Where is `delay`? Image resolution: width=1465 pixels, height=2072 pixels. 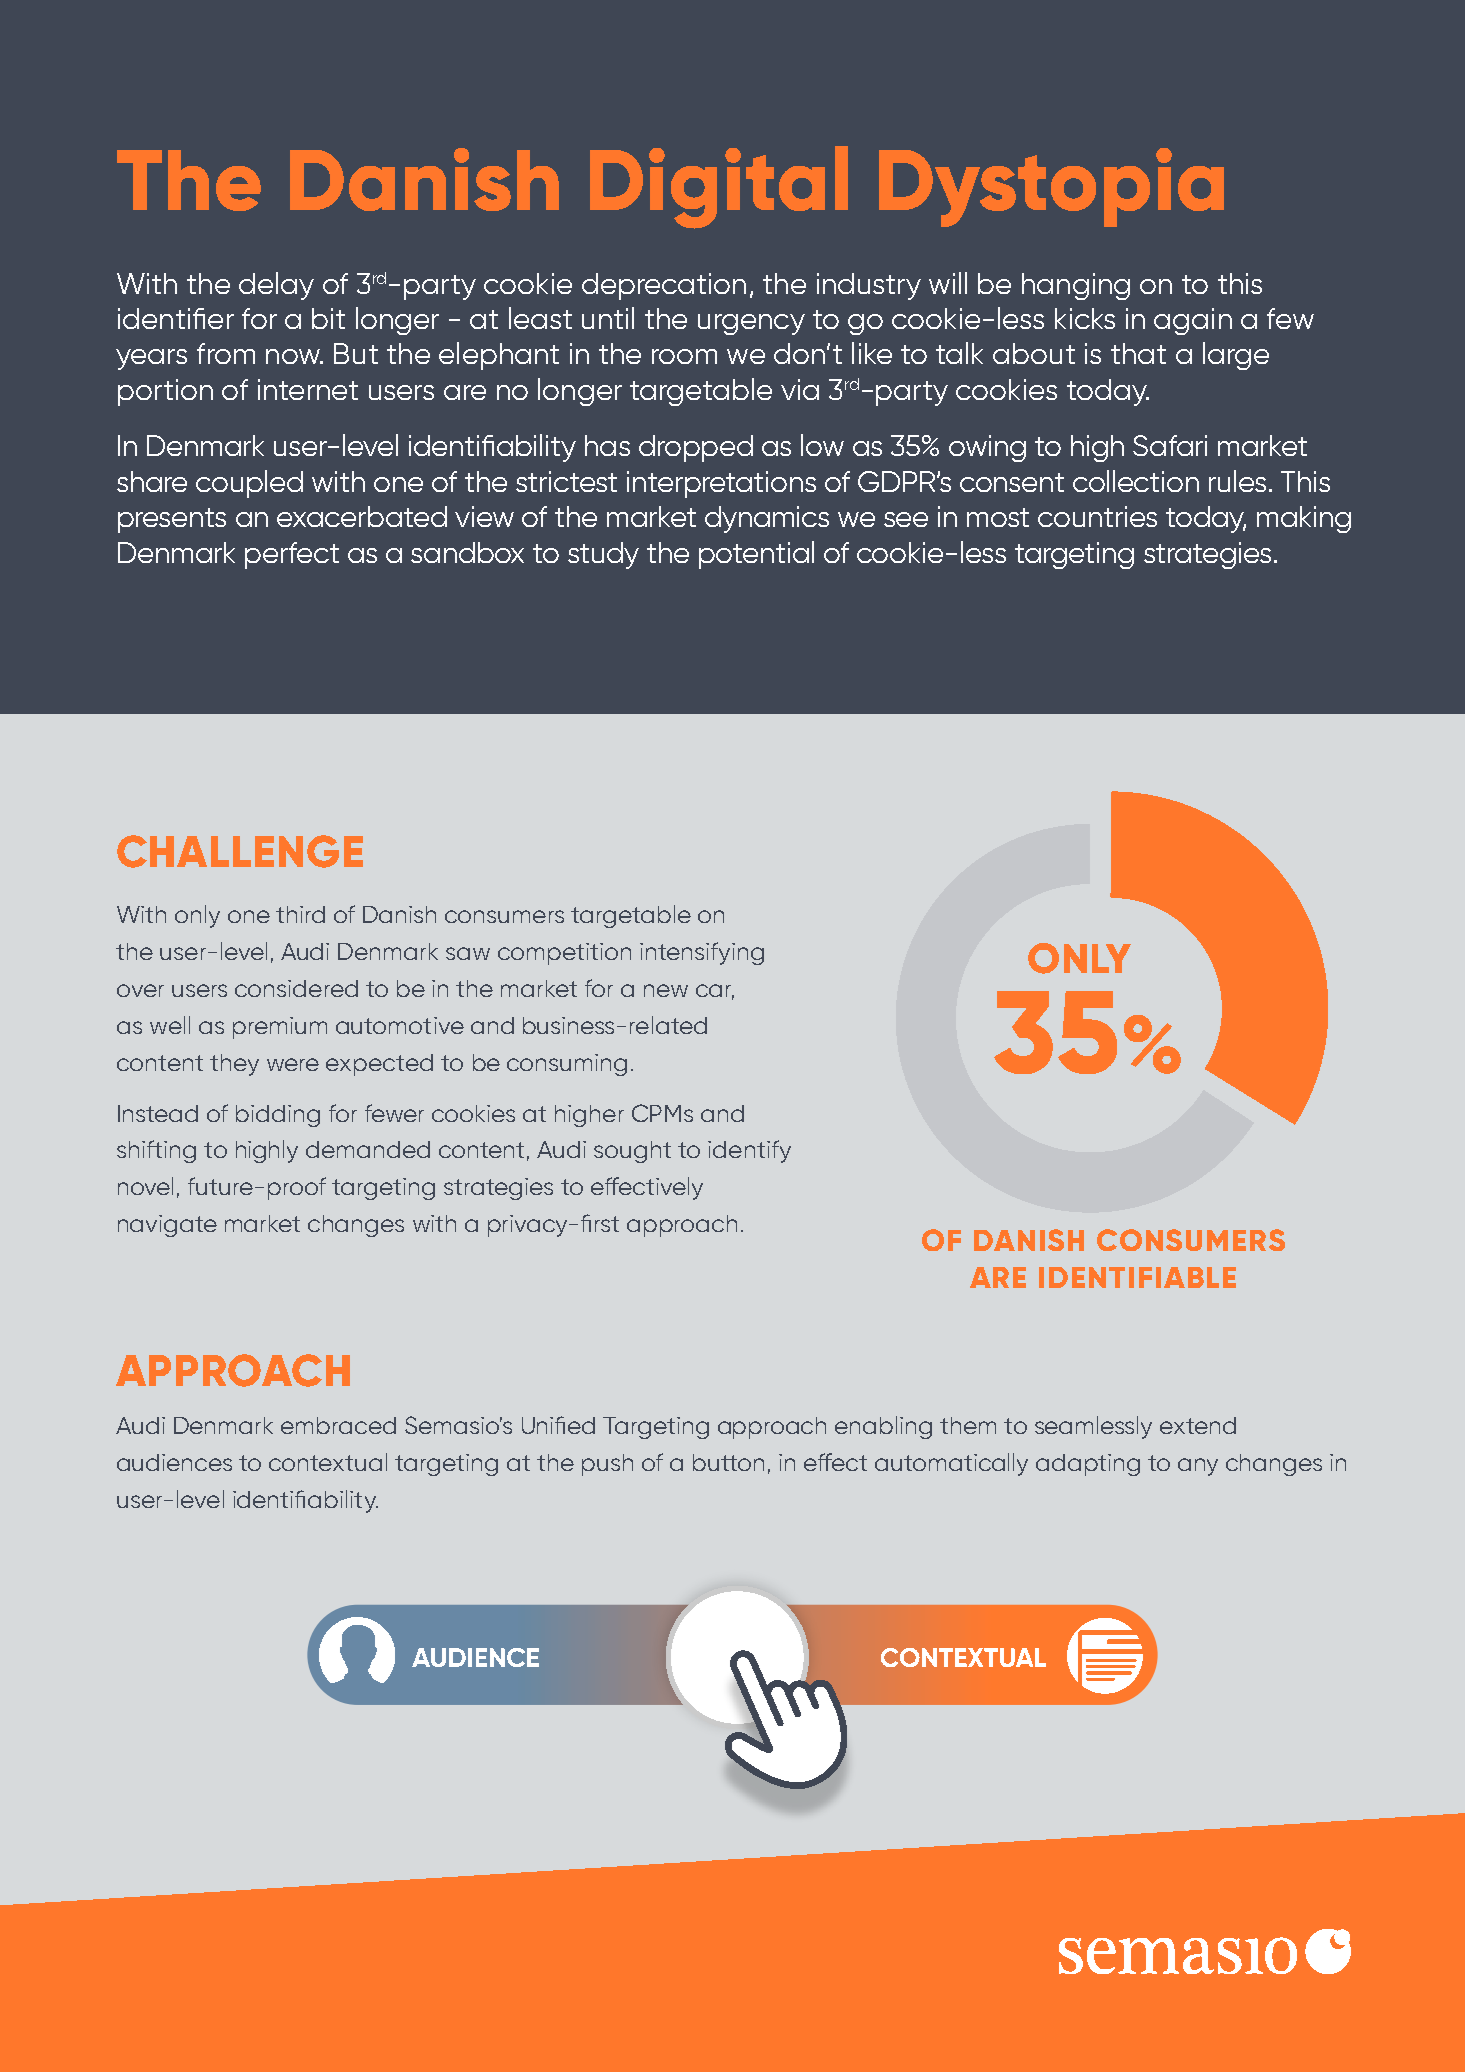
delay is located at coordinates (276, 286).
